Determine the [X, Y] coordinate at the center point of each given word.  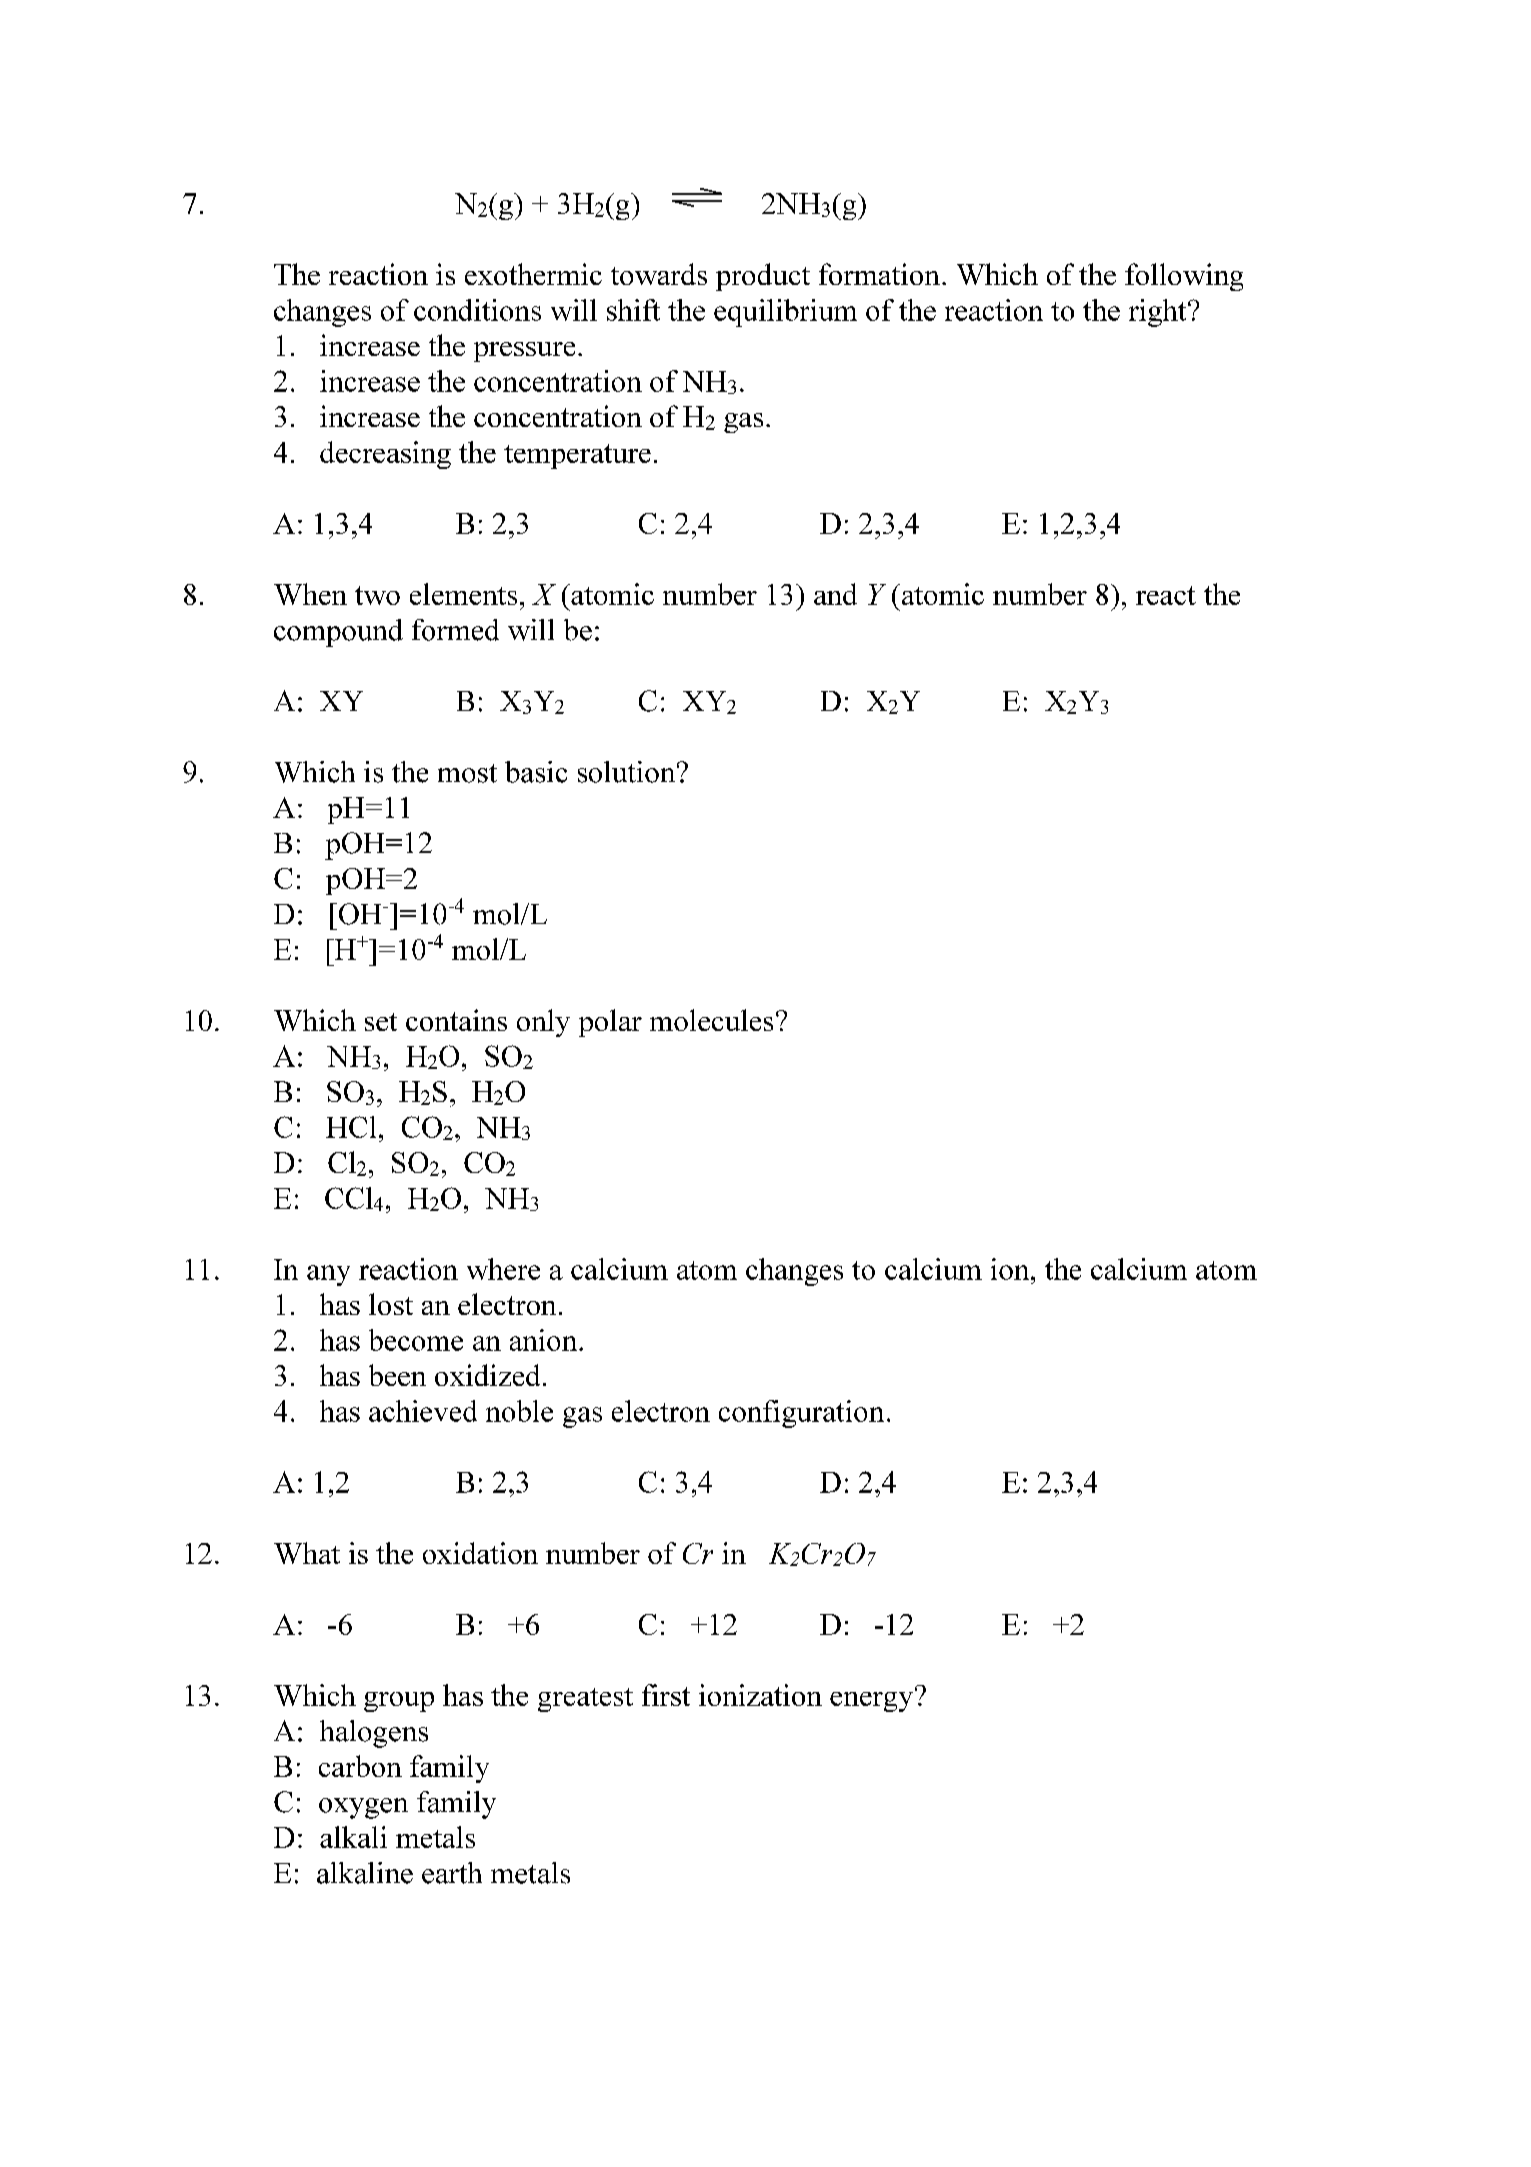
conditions [477, 310]
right [1159, 313]
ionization [760, 1695]
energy [871, 1702]
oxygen [363, 1808]
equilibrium [785, 313]
